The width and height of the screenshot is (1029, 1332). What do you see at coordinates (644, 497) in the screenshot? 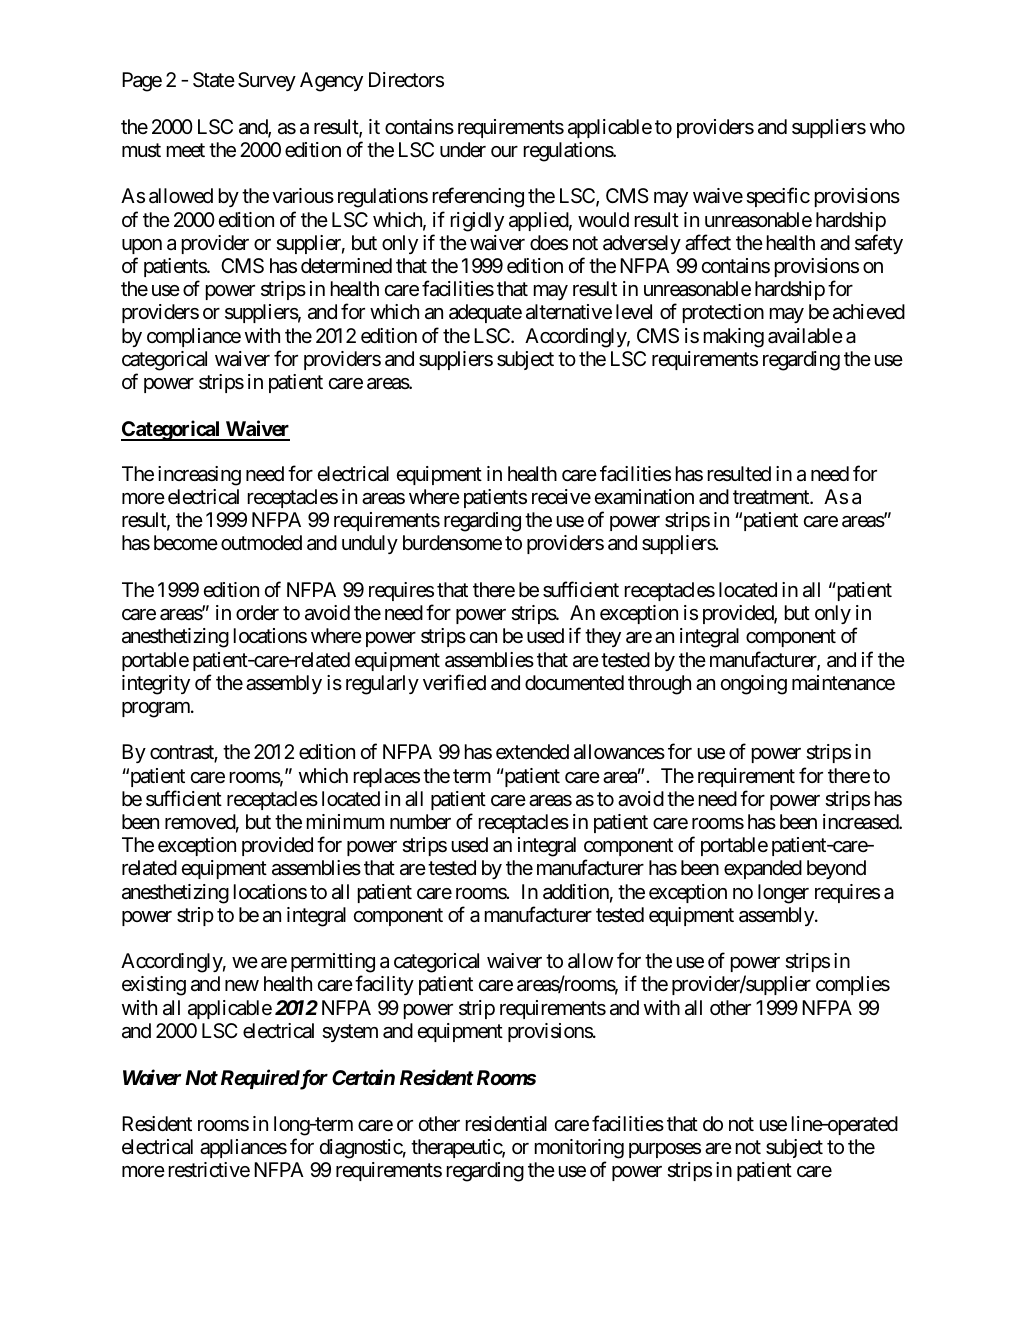
I see `examination` at bounding box center [644, 497].
